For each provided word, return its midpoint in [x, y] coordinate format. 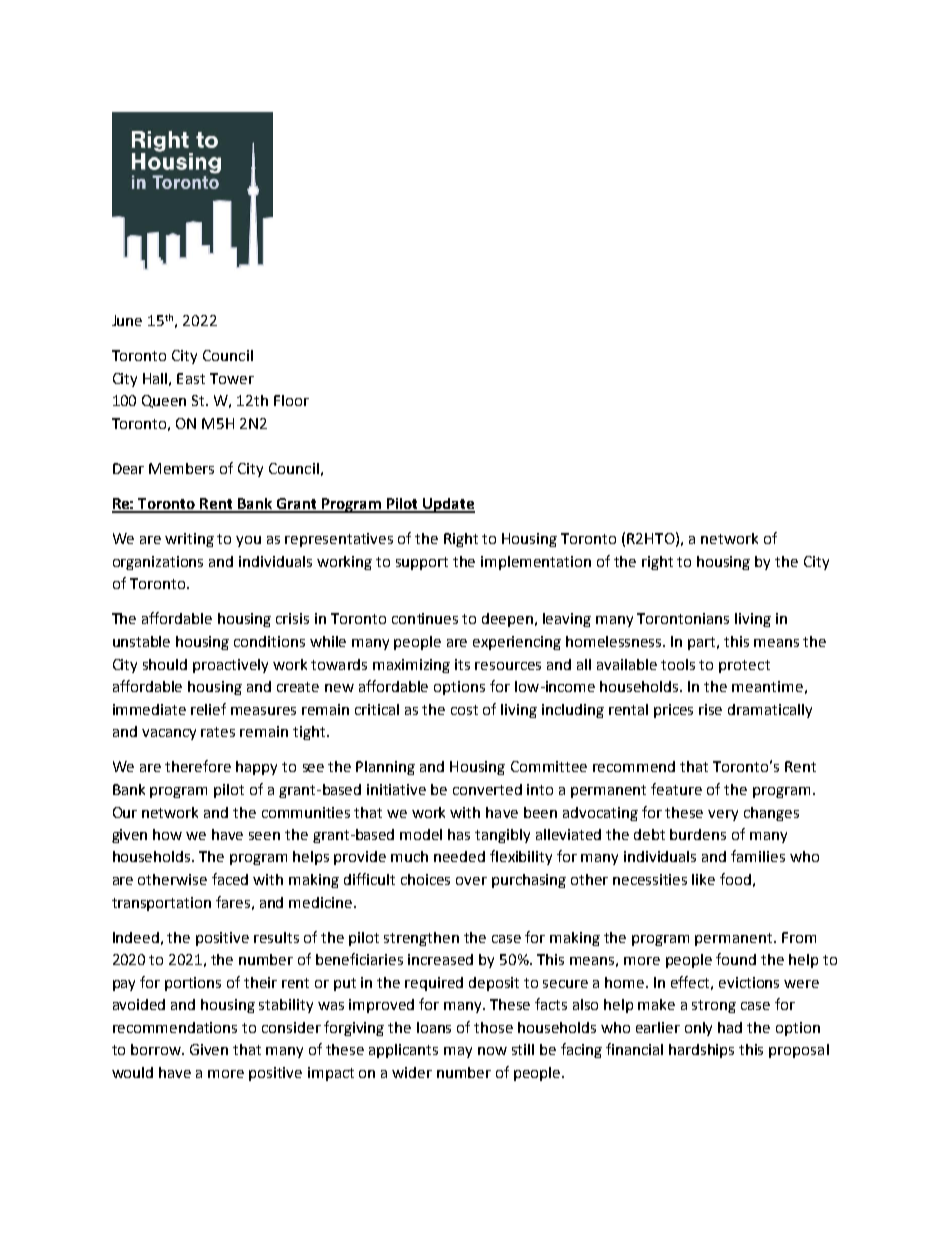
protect [744, 666]
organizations [158, 563]
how [167, 834]
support [422, 563]
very [723, 815]
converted [487, 789]
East [191, 378]
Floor [291, 400]
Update [448, 505]
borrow [157, 1049]
